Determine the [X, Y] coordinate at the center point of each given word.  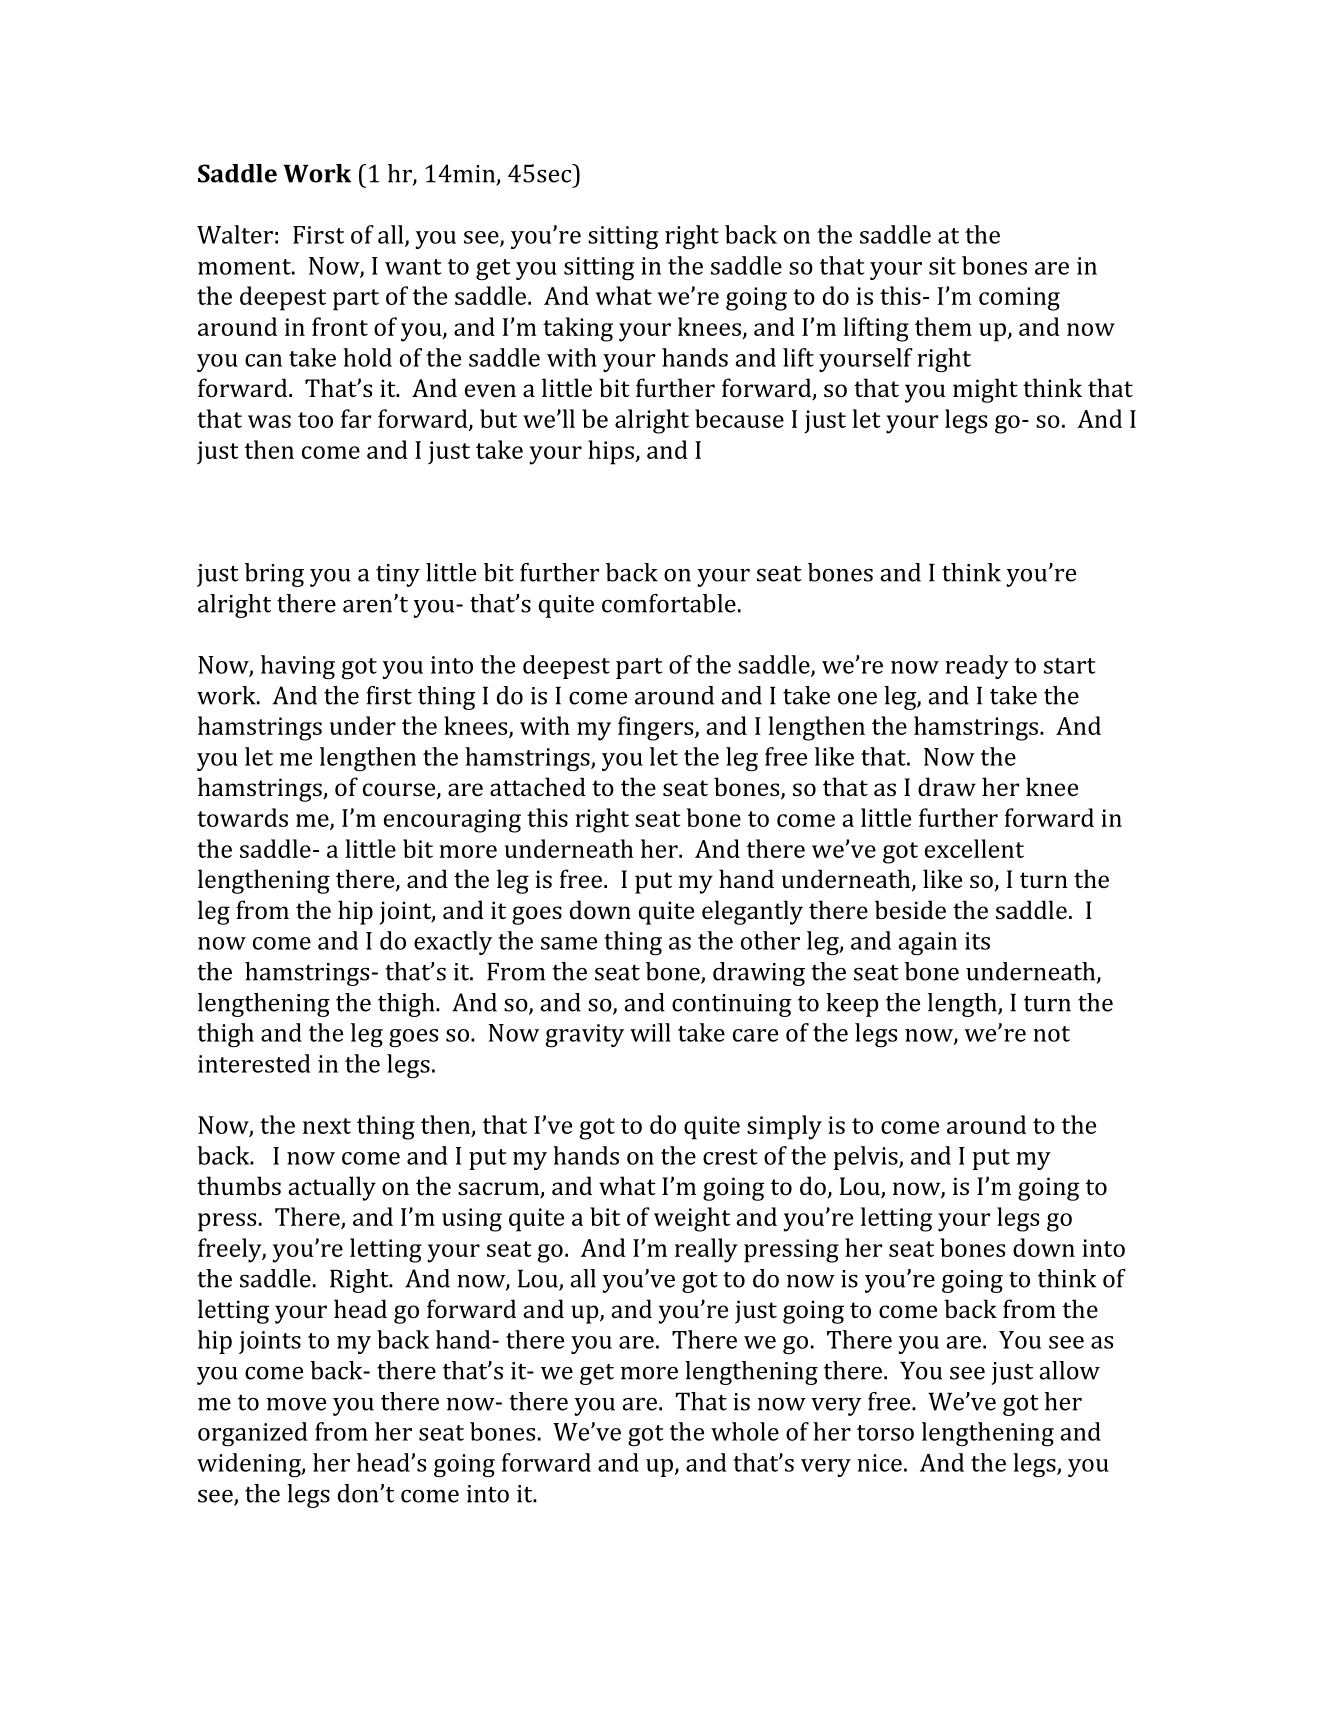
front [340, 326]
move [296, 1404]
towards [242, 817]
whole [745, 1431]
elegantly [752, 912]
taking [578, 329]
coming [1019, 299]
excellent [974, 848]
